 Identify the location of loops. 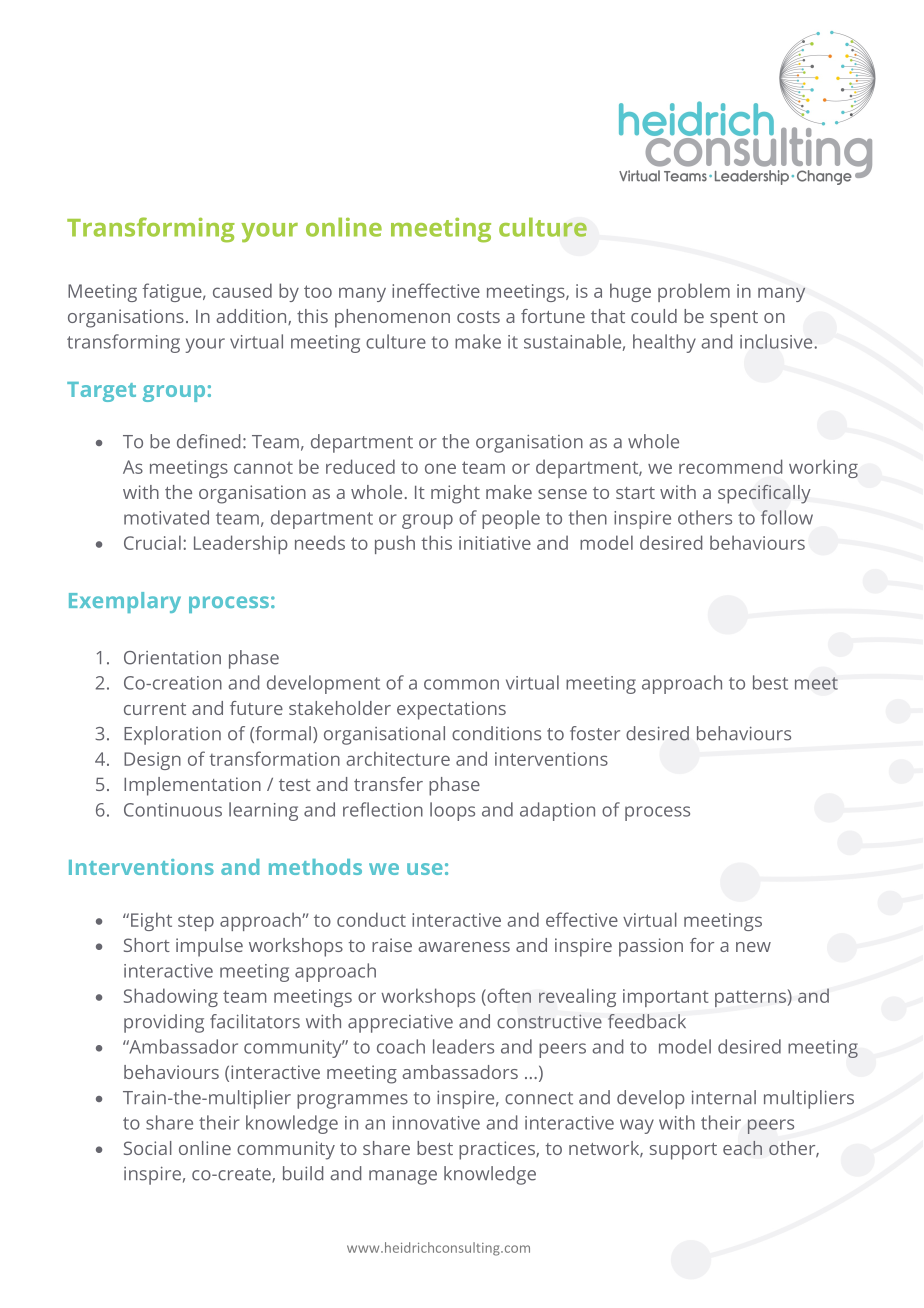
(452, 811).
